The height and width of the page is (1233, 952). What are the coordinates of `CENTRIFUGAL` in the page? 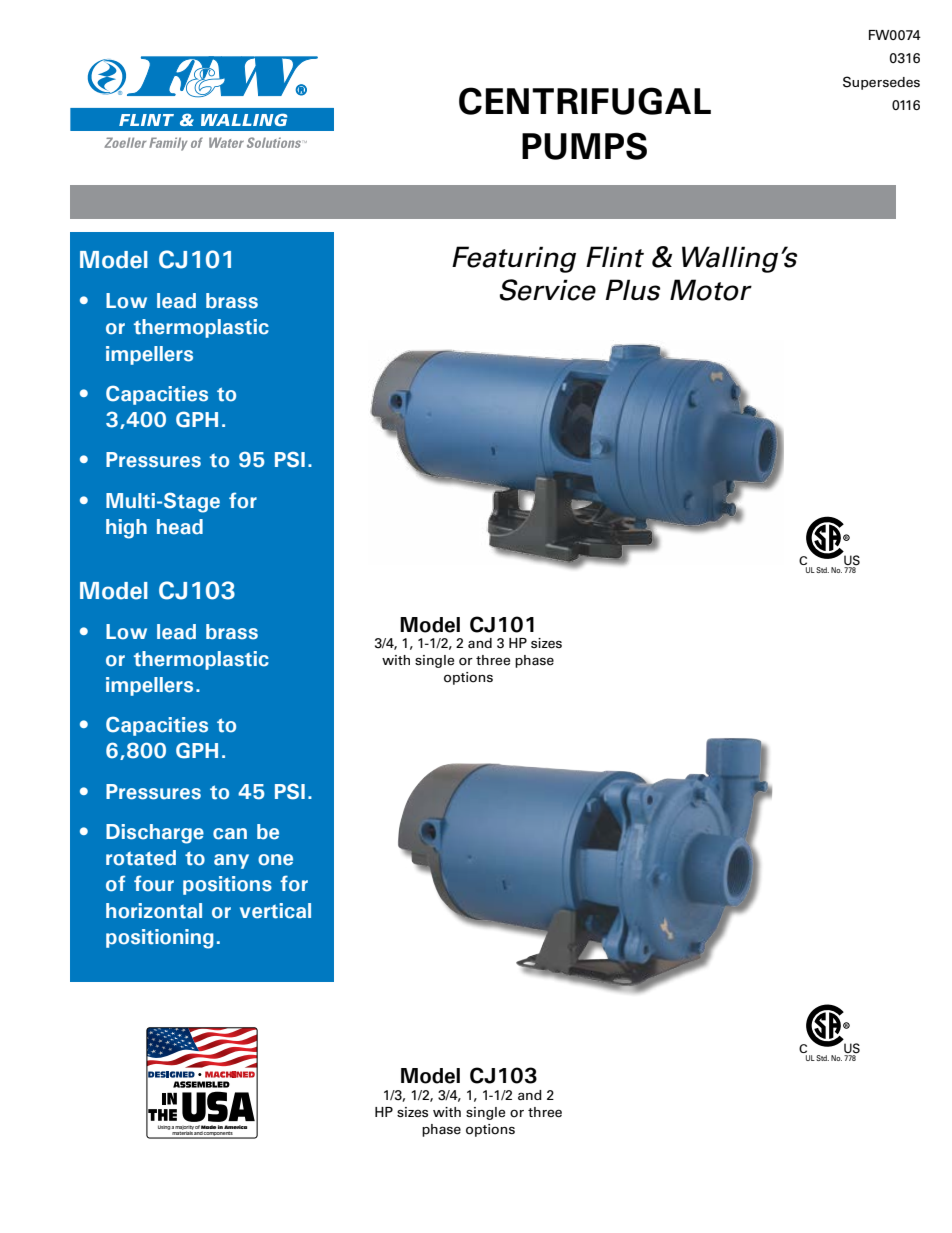 It's located at (585, 101).
